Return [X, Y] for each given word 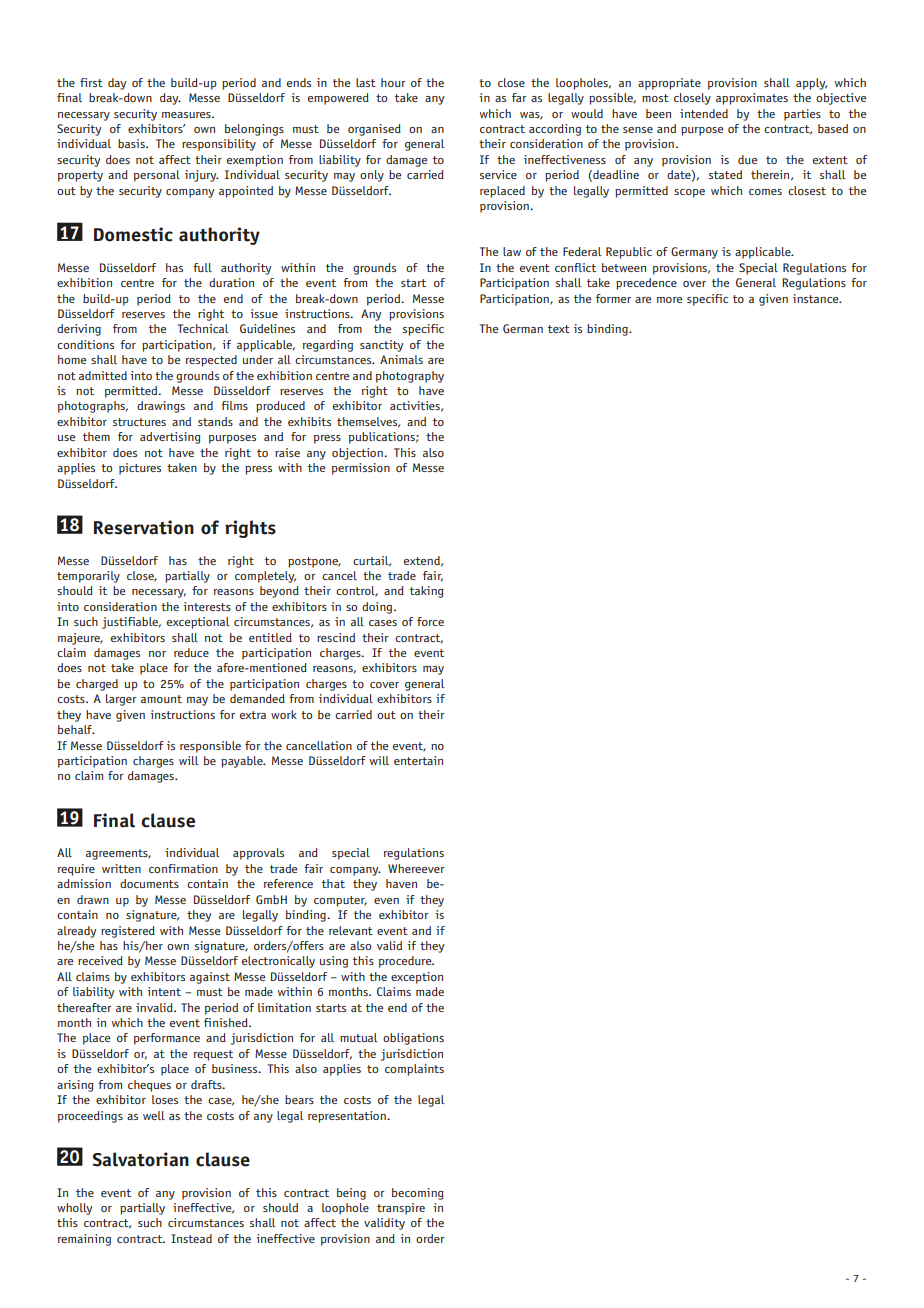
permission [361, 469]
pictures [140, 469]
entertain [418, 760]
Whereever [416, 868]
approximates [752, 99]
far [519, 97]
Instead [191, 1238]
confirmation [183, 868]
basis [132, 143]
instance [817, 298]
